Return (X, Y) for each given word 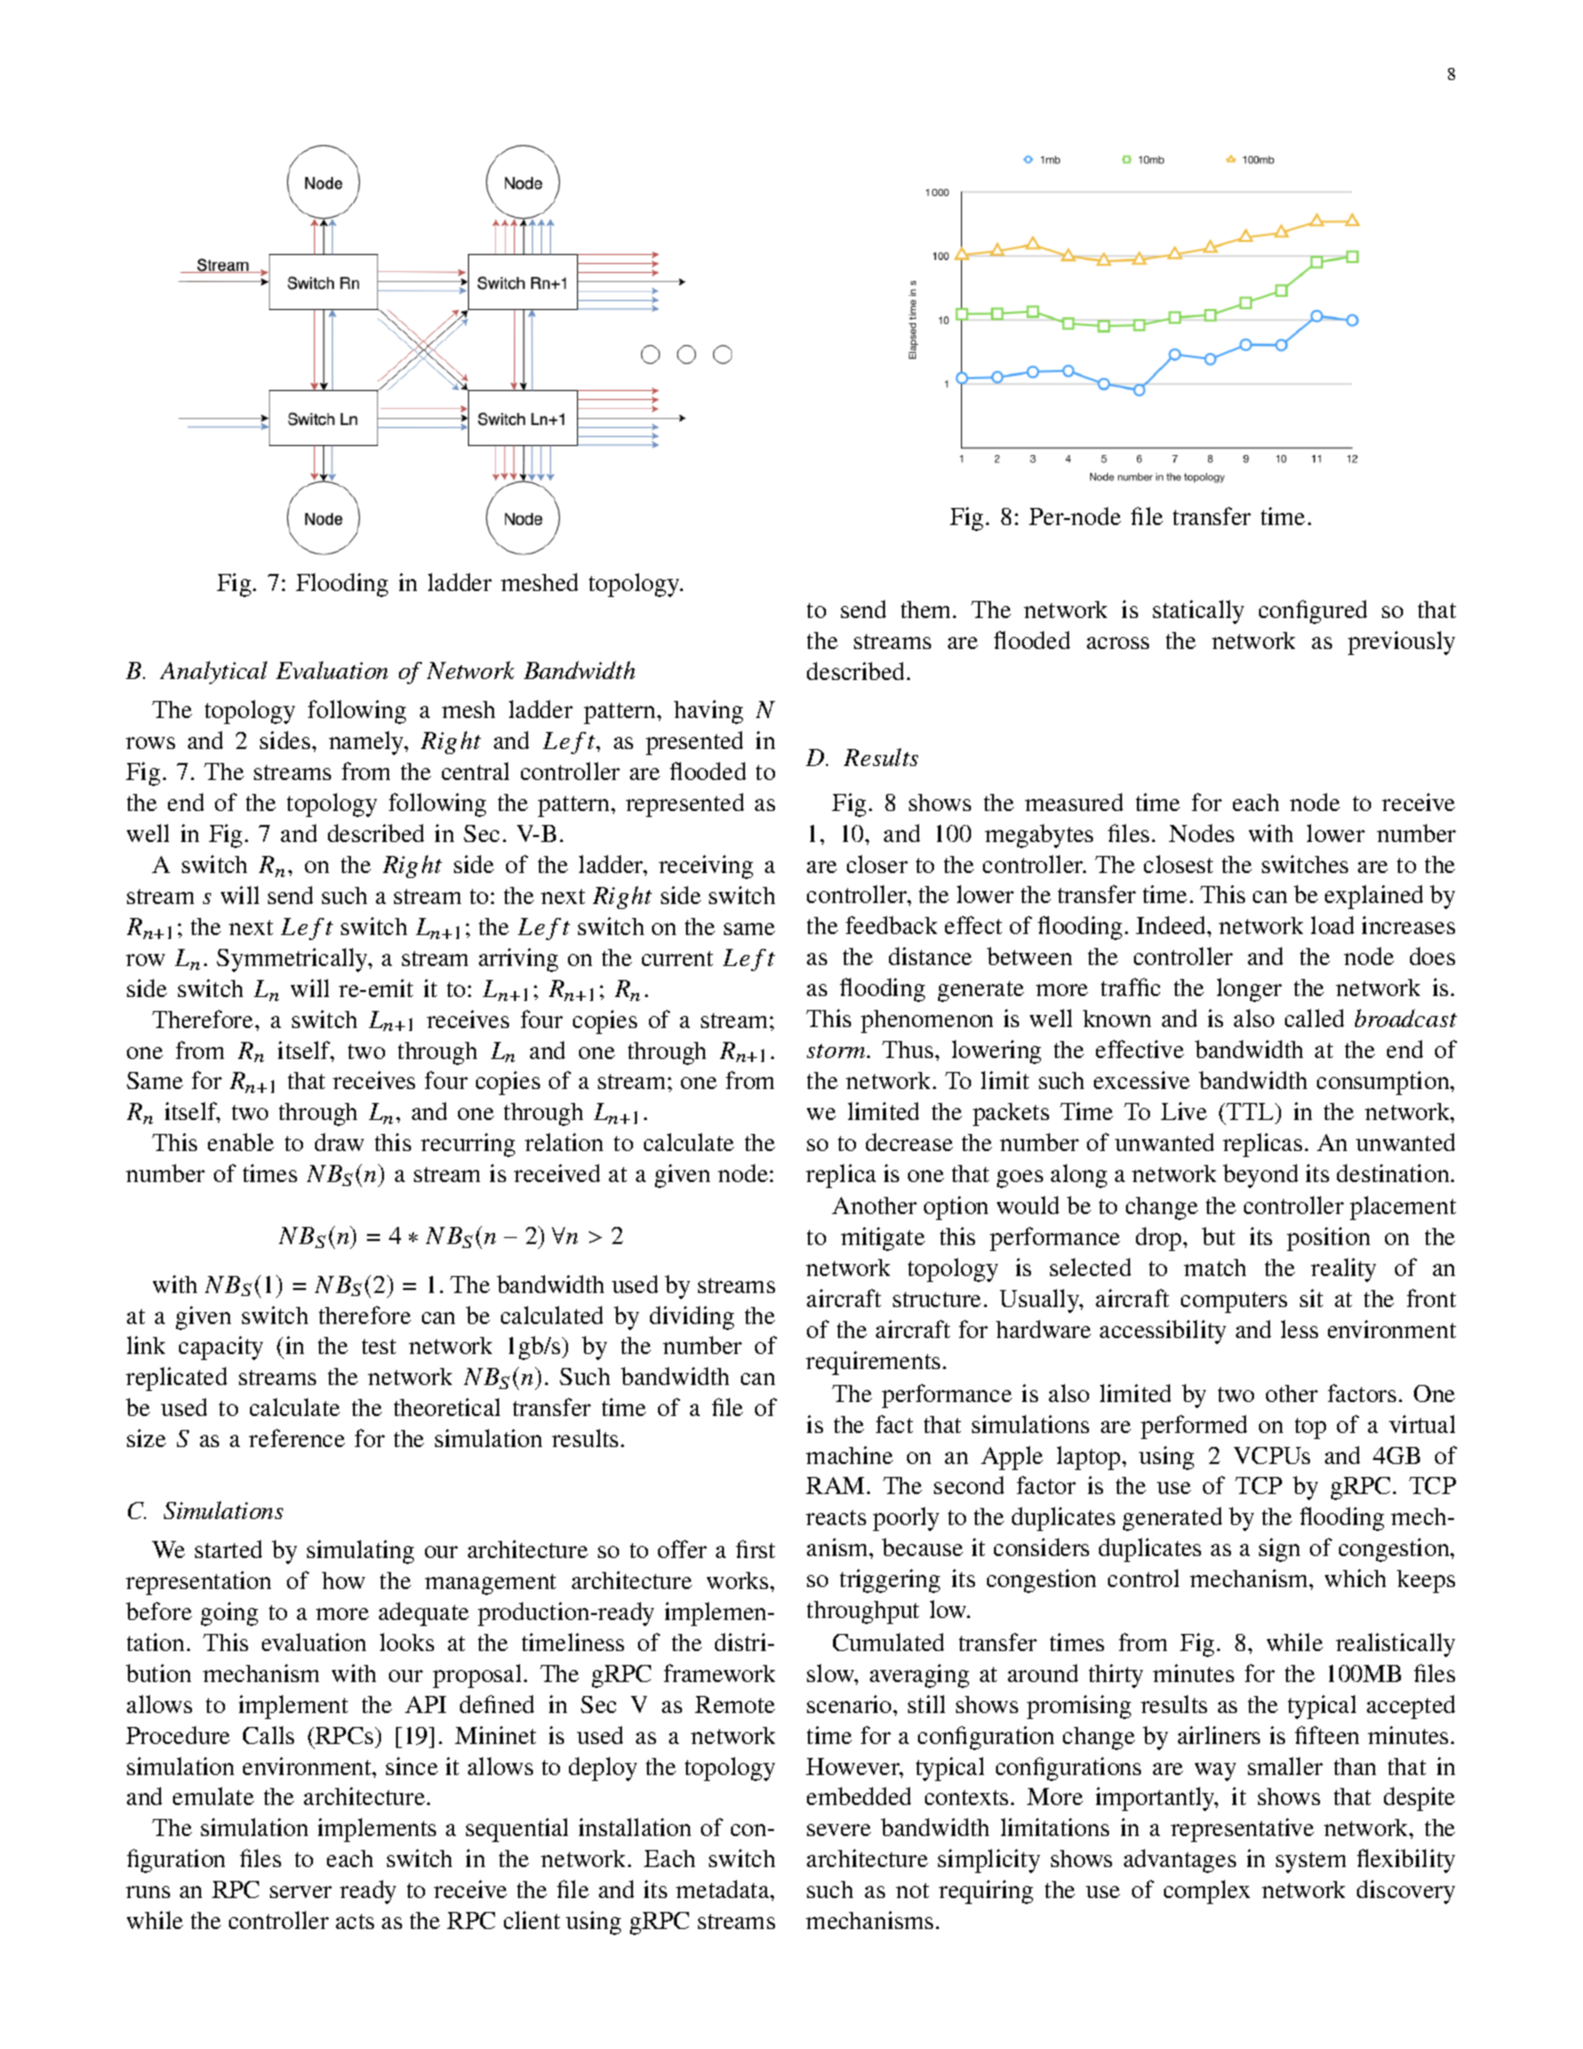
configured (1313, 612)
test (379, 1346)
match (1215, 1267)
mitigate (883, 1239)
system (1311, 1862)
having (708, 712)
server (301, 1892)
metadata (724, 1889)
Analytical (213, 672)
